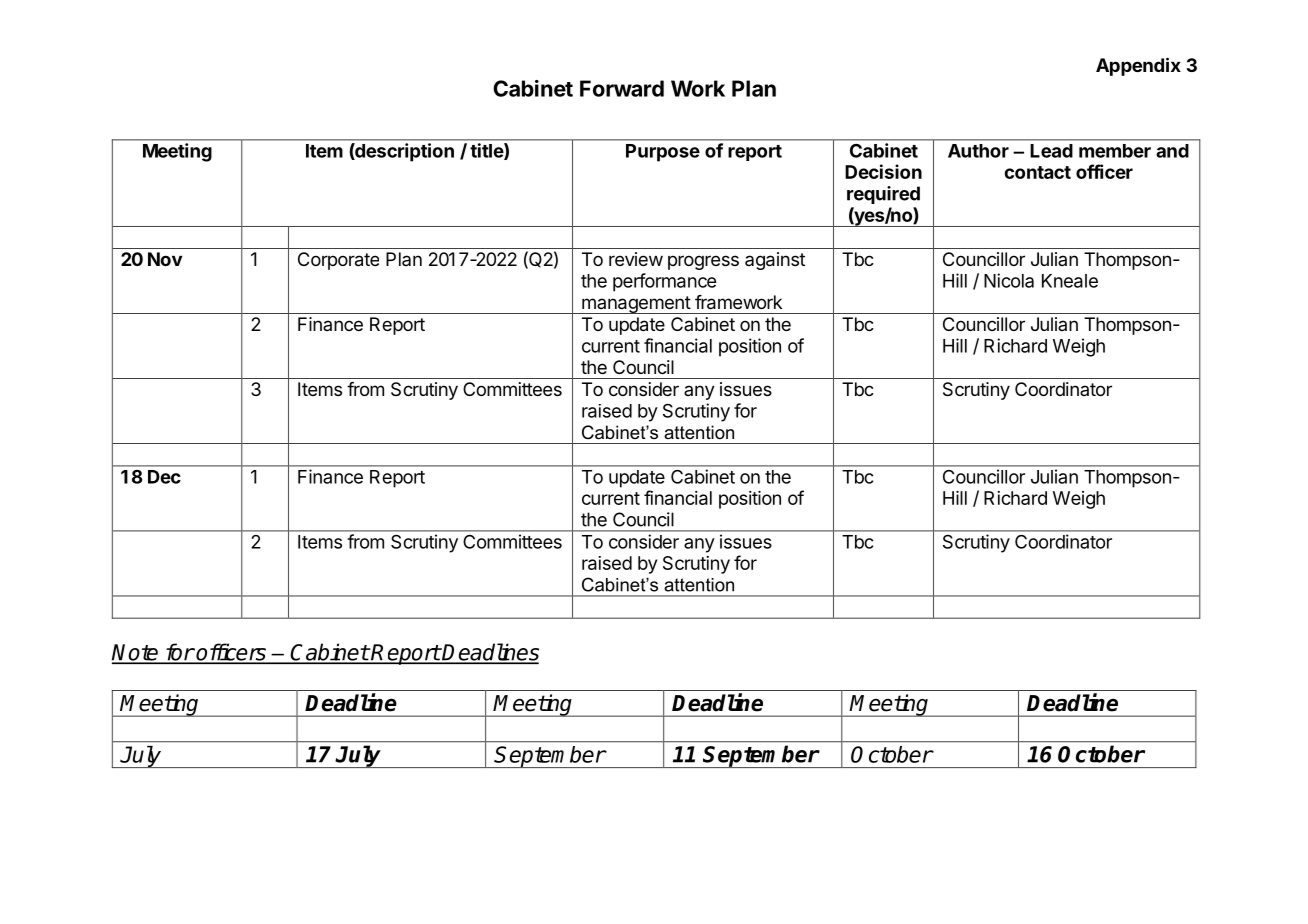  I want to click on Note, so click(136, 653).
